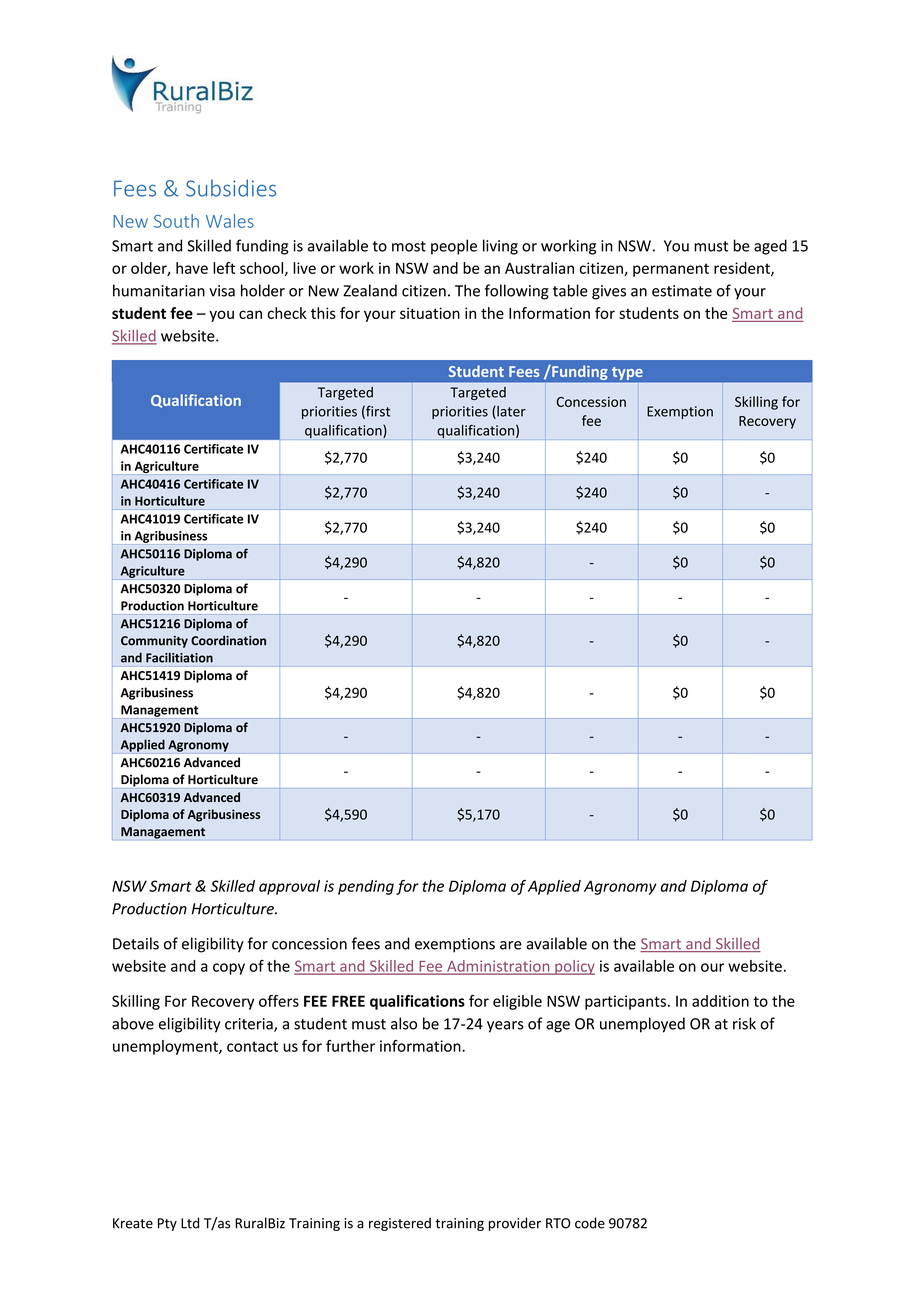 Image resolution: width=924 pixels, height=1308 pixels. I want to click on later, so click(510, 412).
